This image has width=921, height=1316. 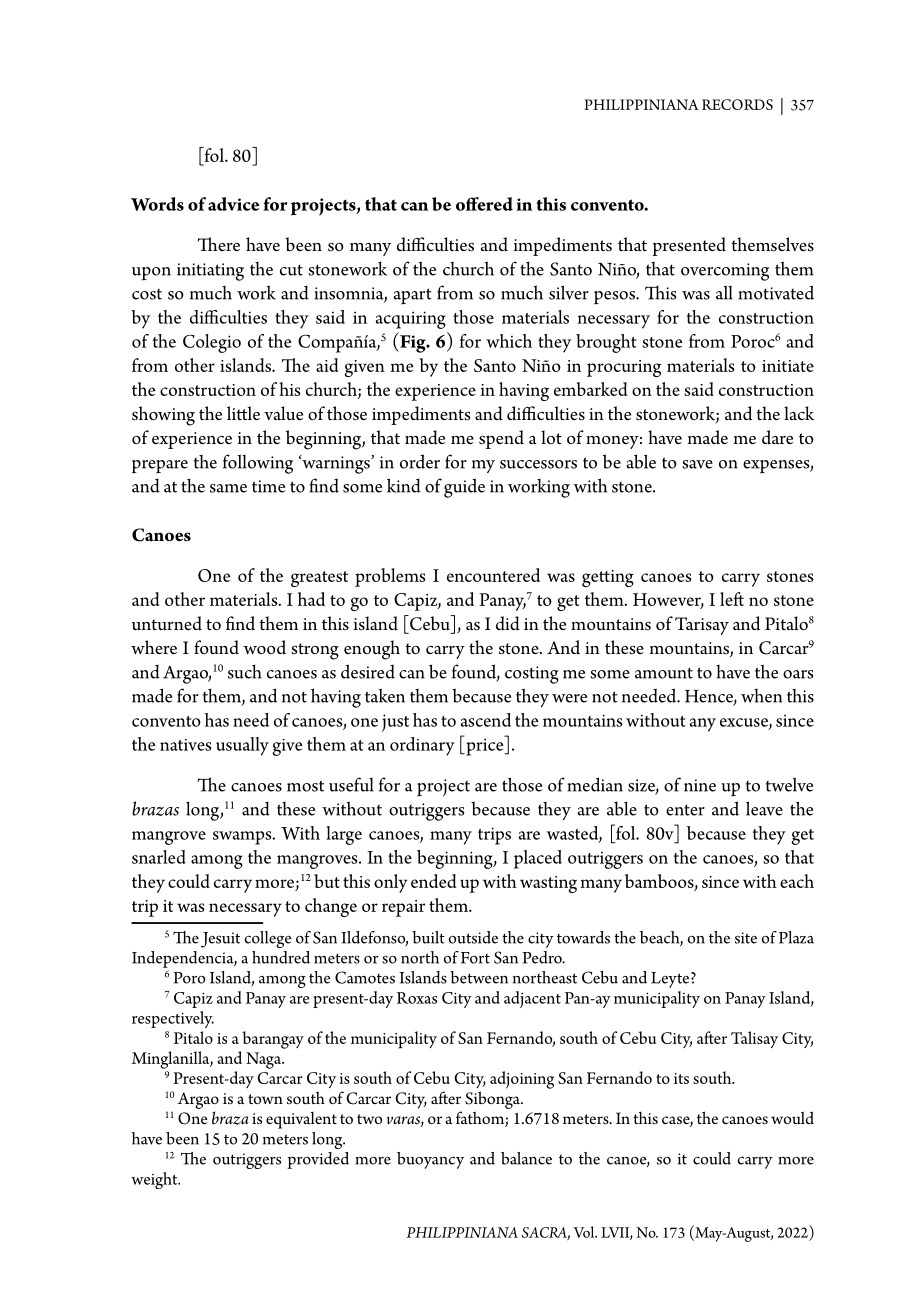 What do you see at coordinates (233, 204) in the image?
I see `advice` at bounding box center [233, 204].
